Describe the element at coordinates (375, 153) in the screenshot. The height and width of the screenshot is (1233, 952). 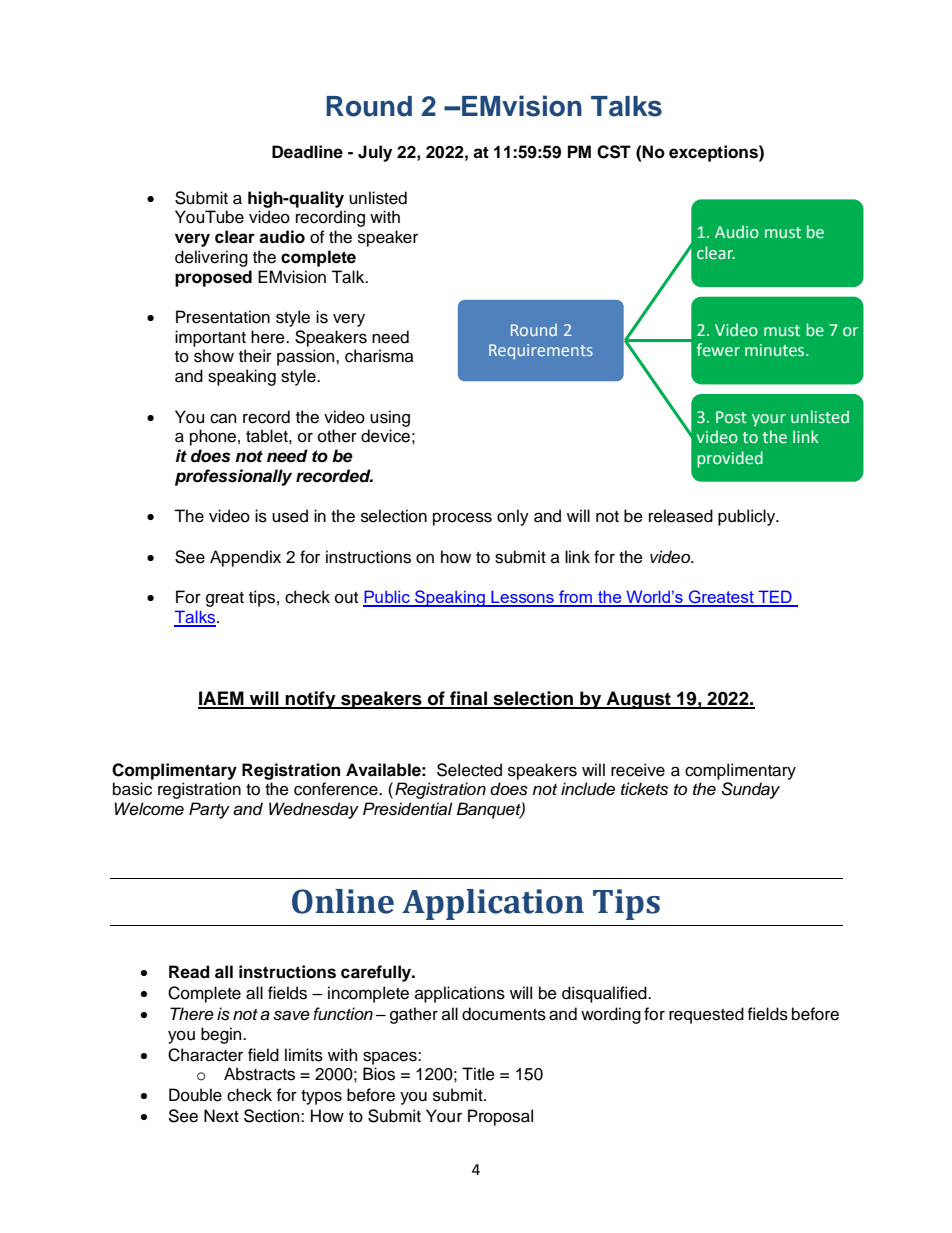
I see `July` at that location.
